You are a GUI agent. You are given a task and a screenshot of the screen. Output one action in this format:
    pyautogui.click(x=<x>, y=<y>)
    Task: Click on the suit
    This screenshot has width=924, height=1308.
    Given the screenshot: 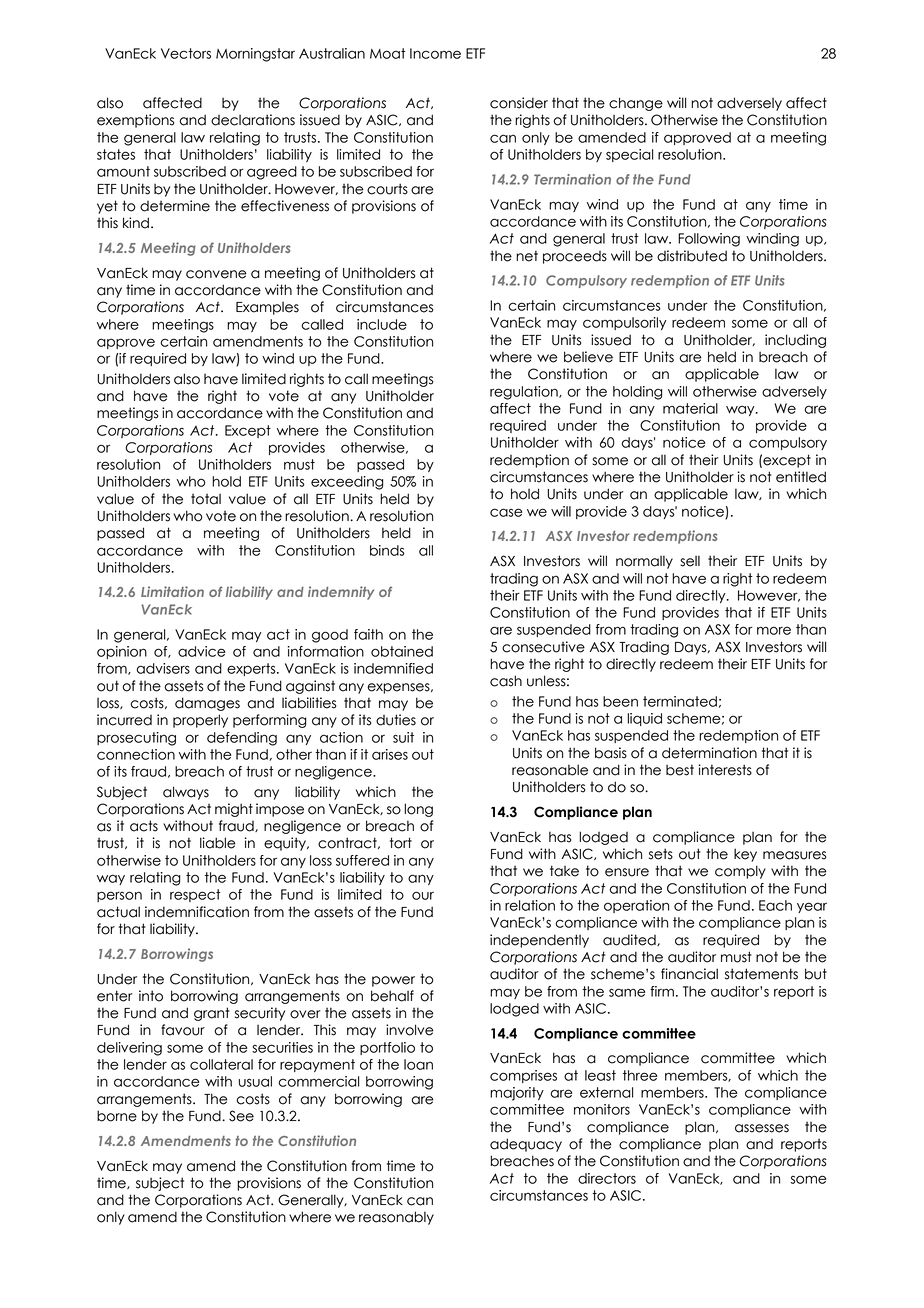 What is the action you would take?
    pyautogui.click(x=403, y=737)
